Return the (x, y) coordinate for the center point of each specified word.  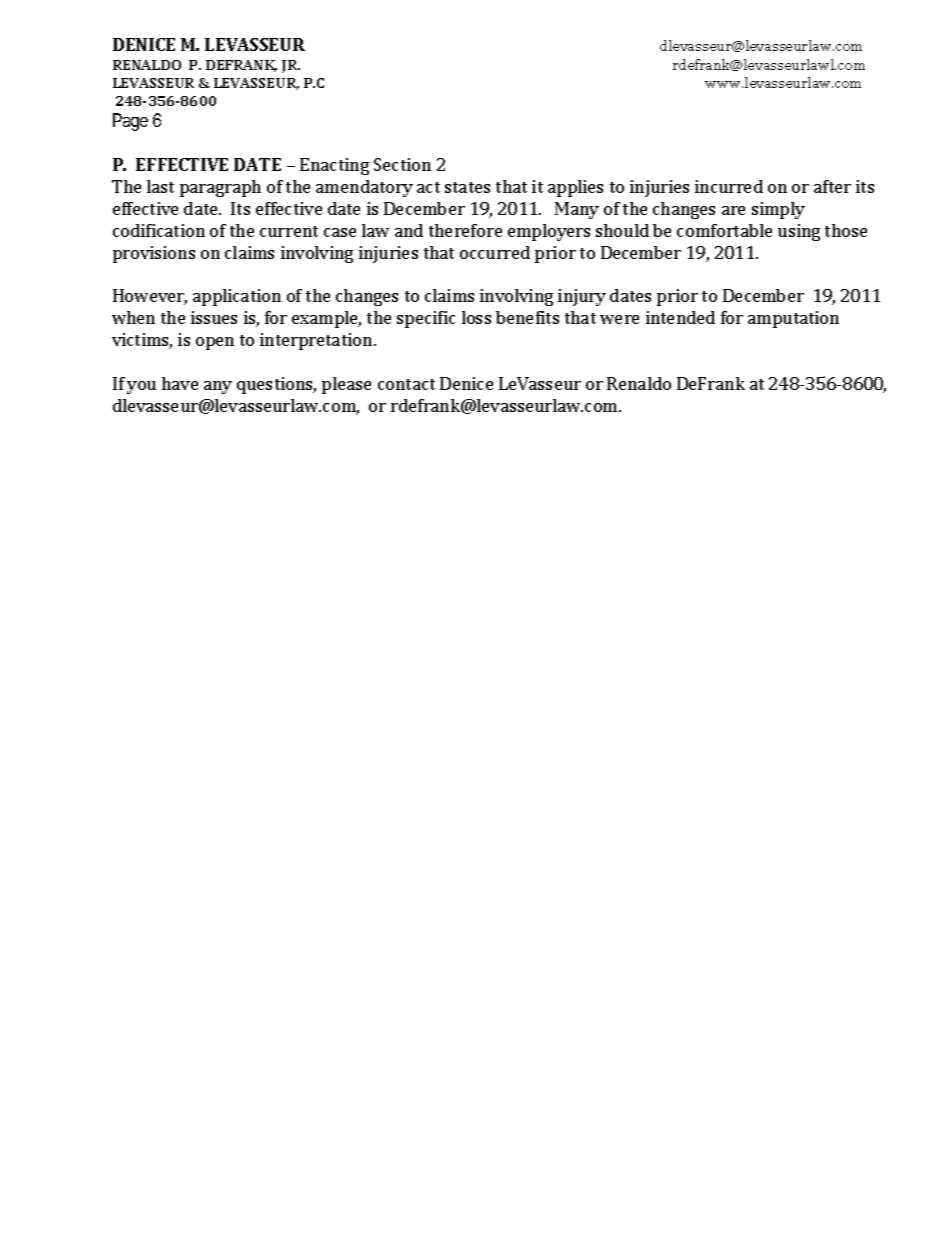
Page (130, 122)
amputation (793, 319)
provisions (154, 254)
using (799, 232)
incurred (729, 186)
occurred (495, 252)
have (180, 383)
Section (402, 164)
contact (406, 384)
